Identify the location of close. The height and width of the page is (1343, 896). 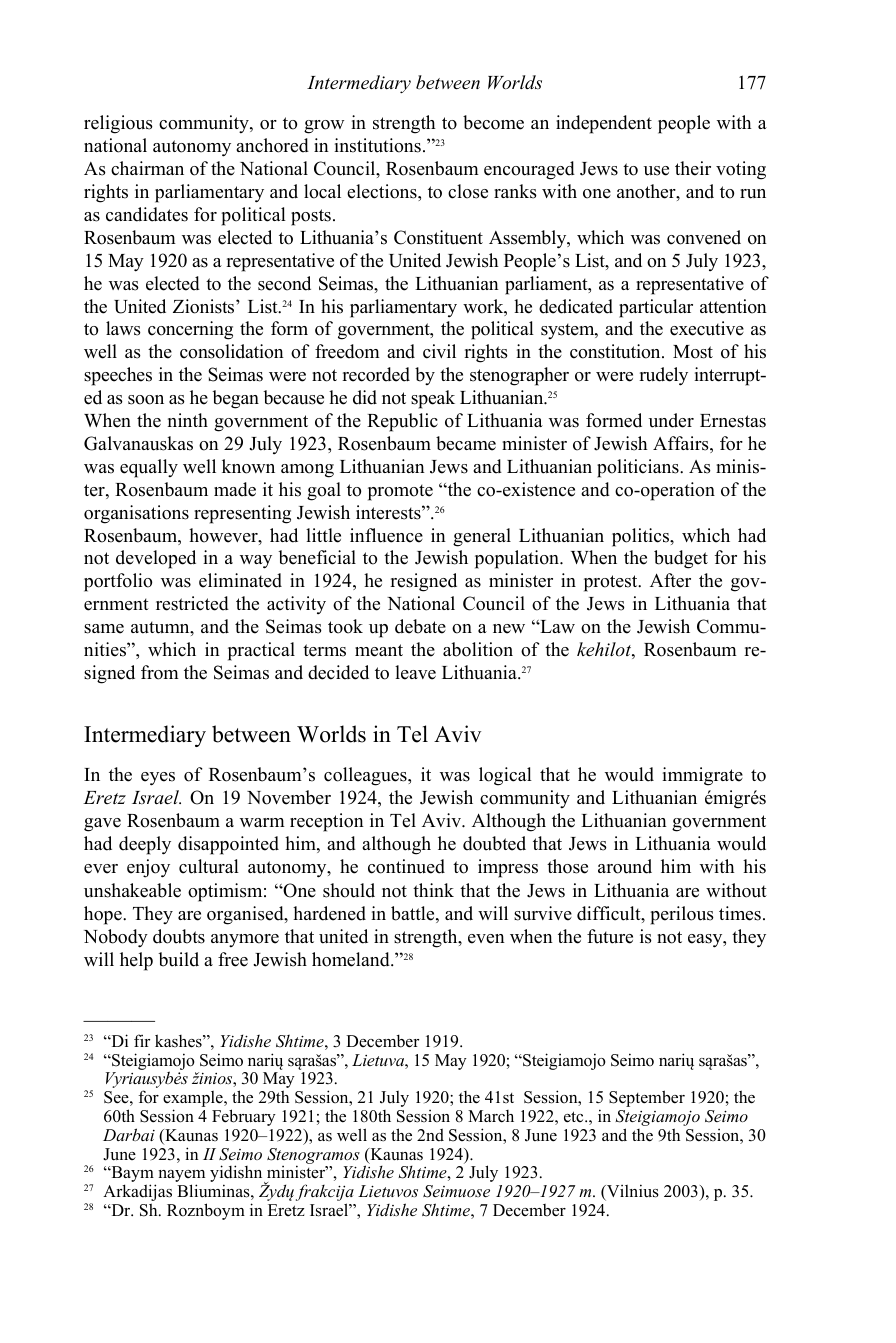
(468, 191).
